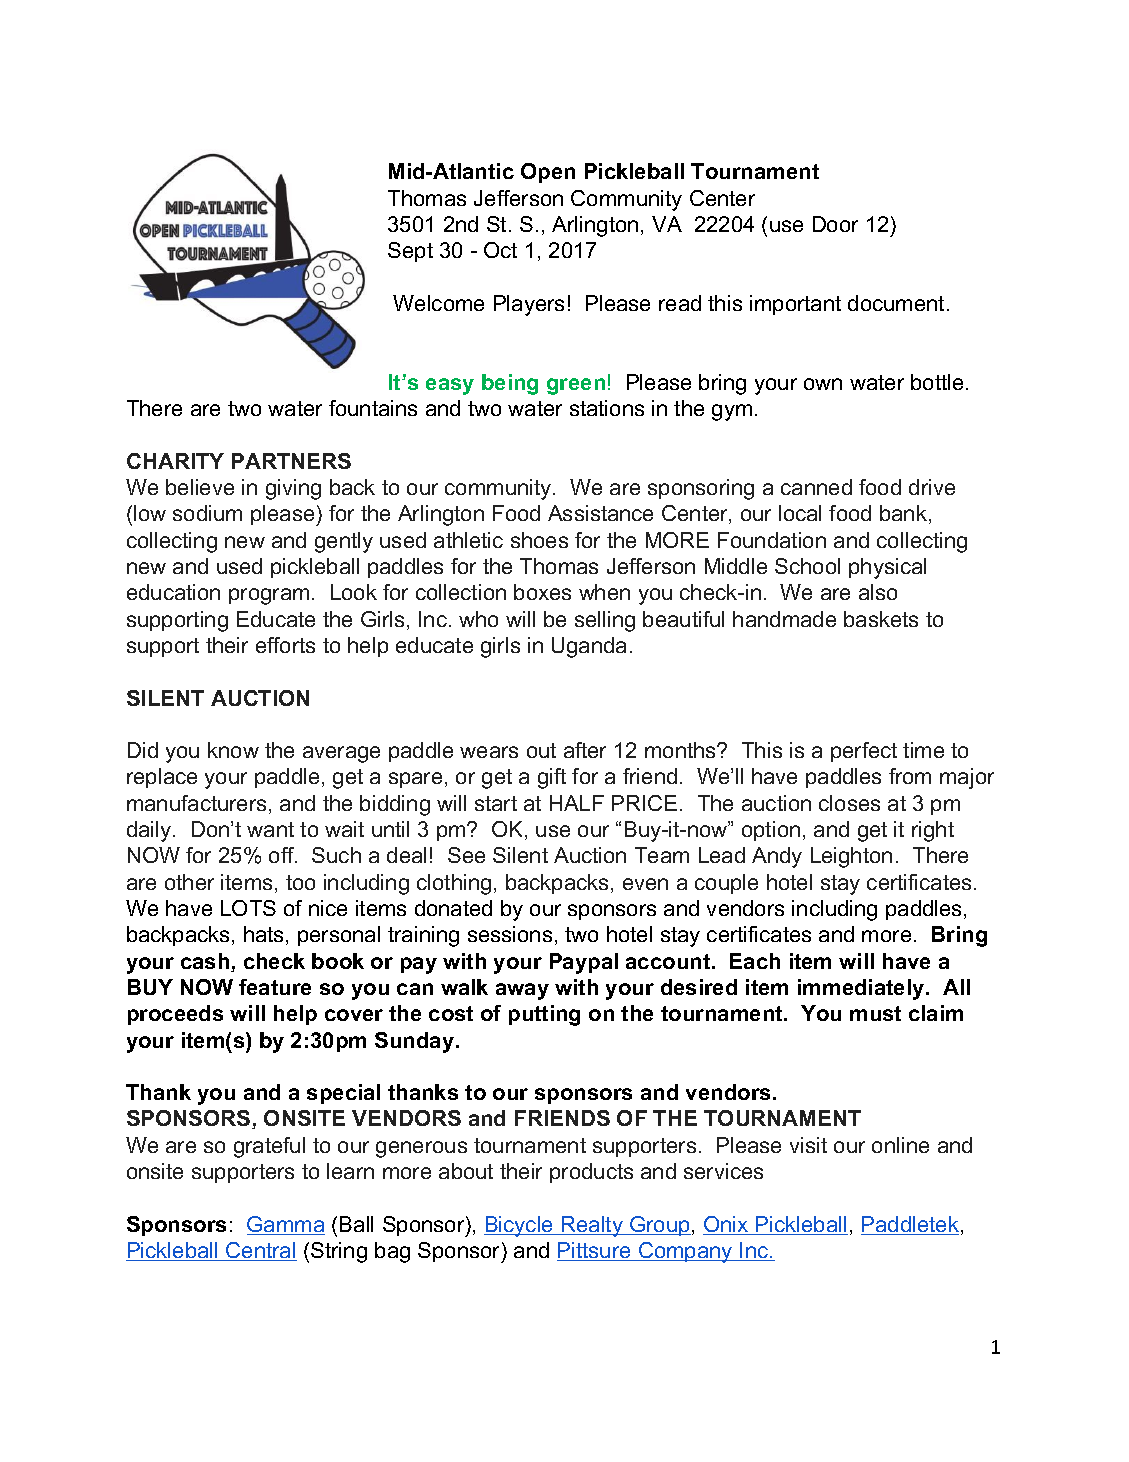 The height and width of the page is (1462, 1129). Describe the element at coordinates (862, 989) in the page. I see `immediately` at that location.
